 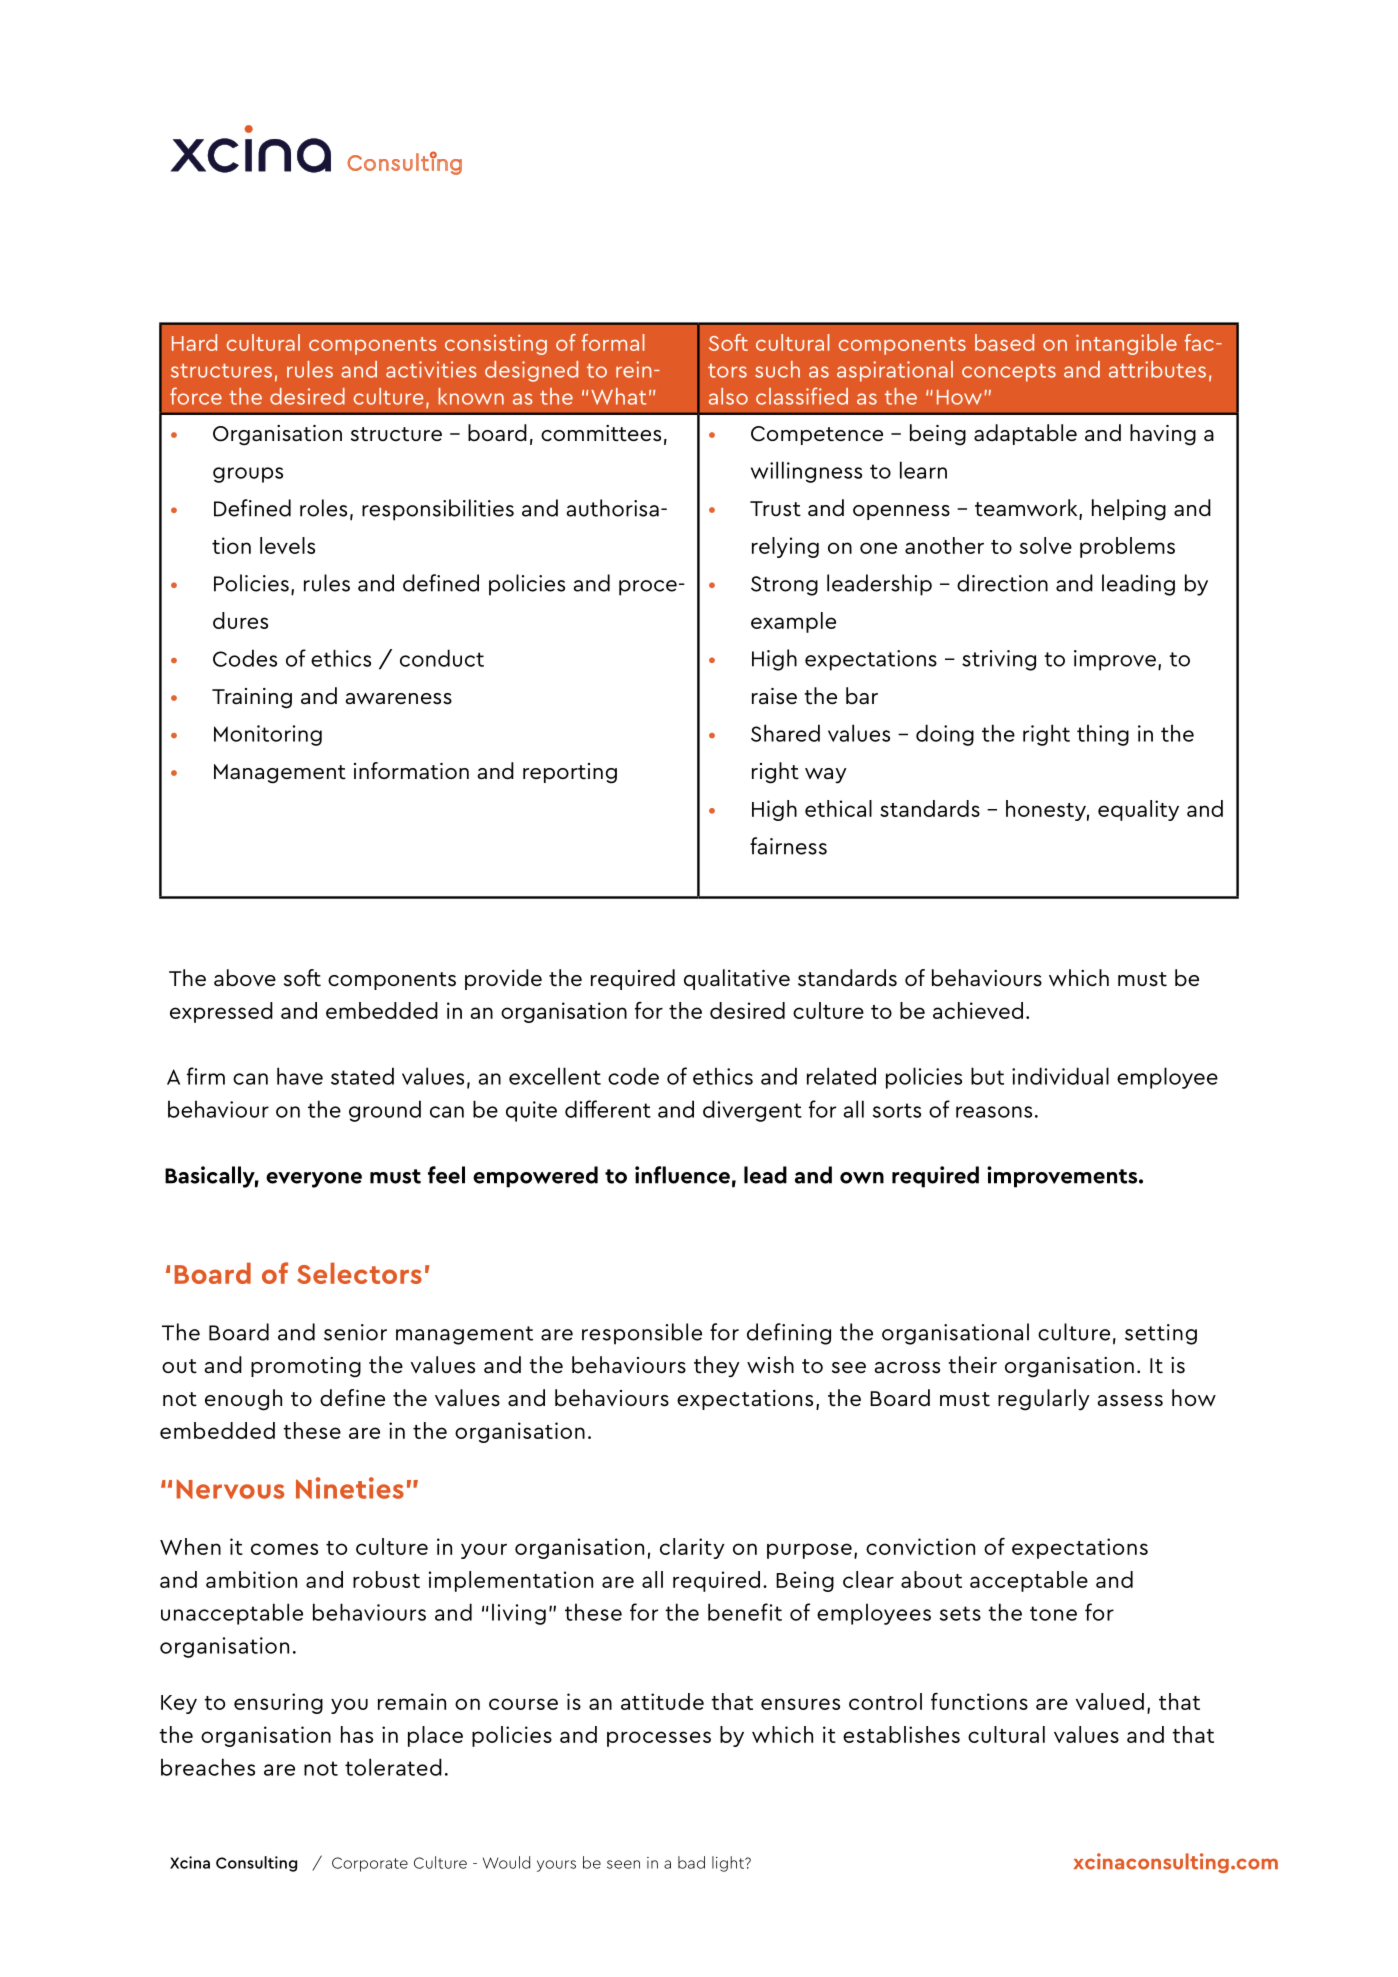 What do you see at coordinates (1009, 373) in the screenshot?
I see `concepts` at bounding box center [1009, 373].
